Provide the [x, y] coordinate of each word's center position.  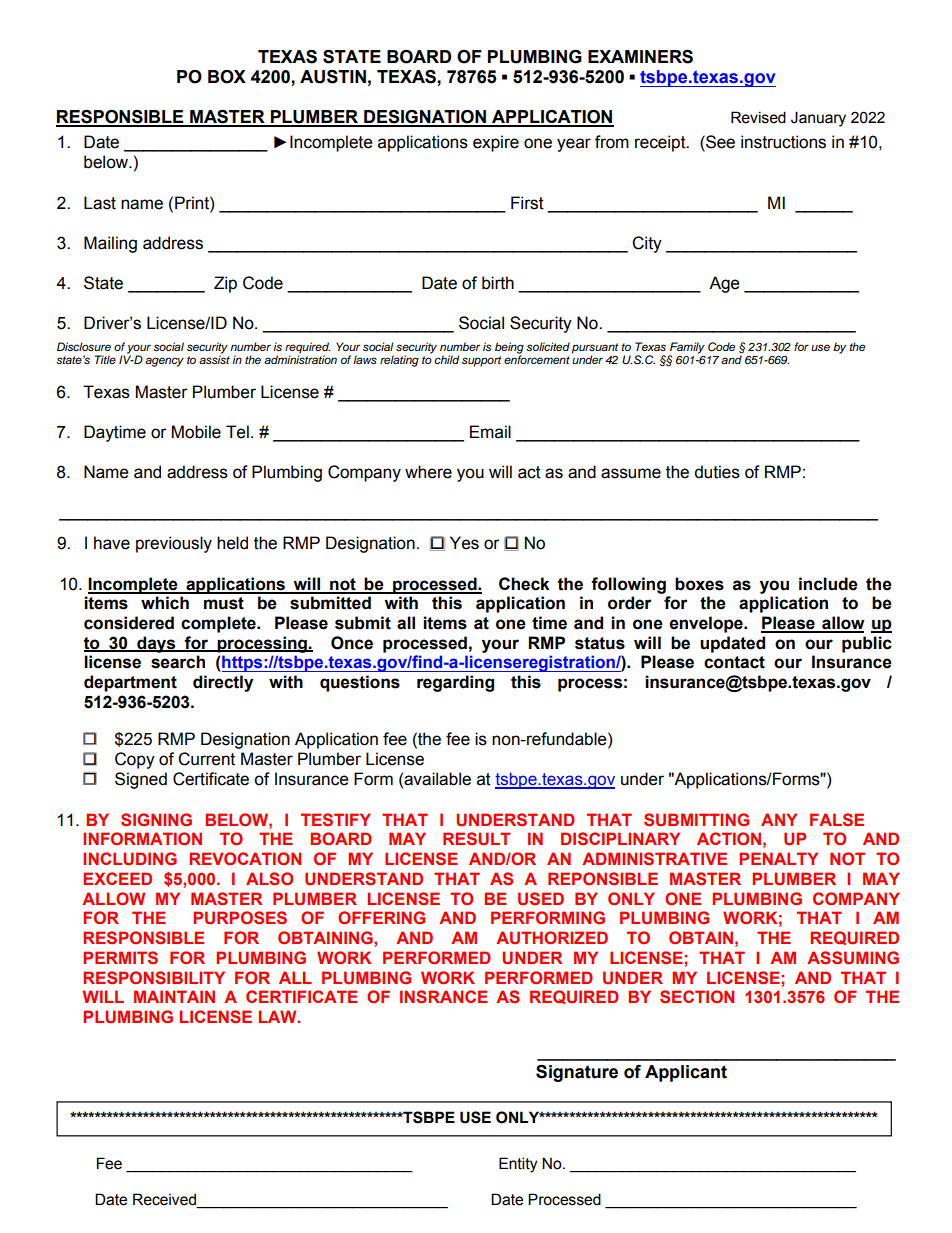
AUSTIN [333, 77]
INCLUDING [130, 859]
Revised [758, 117]
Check [524, 584]
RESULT [477, 839]
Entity [518, 1165]
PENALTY [778, 858]
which [165, 603]
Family [687, 349]
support [482, 361]
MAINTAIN [174, 996]
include [828, 584]
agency [164, 362]
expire [496, 143]
